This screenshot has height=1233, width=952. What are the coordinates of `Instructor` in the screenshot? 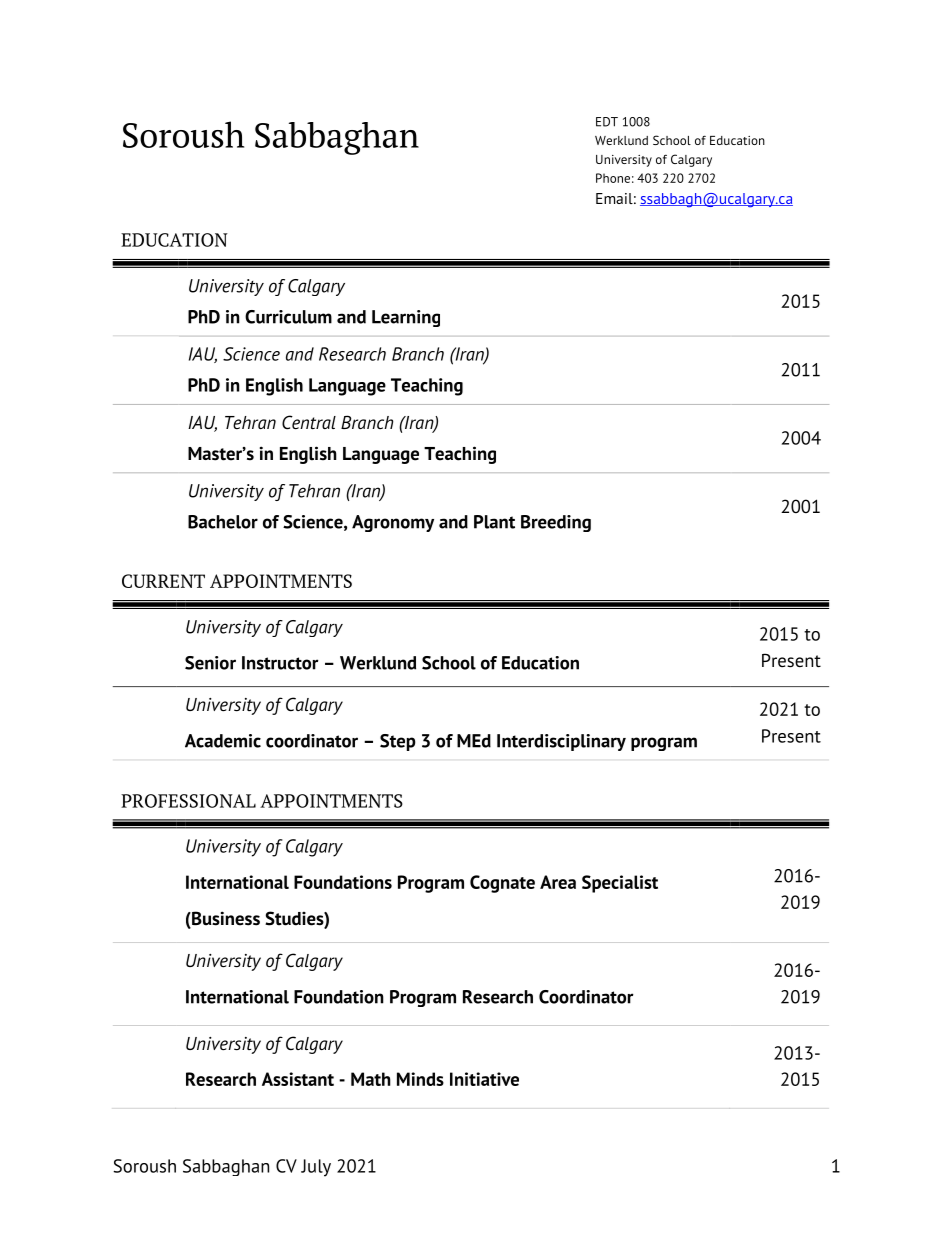 It's located at (280, 663).
